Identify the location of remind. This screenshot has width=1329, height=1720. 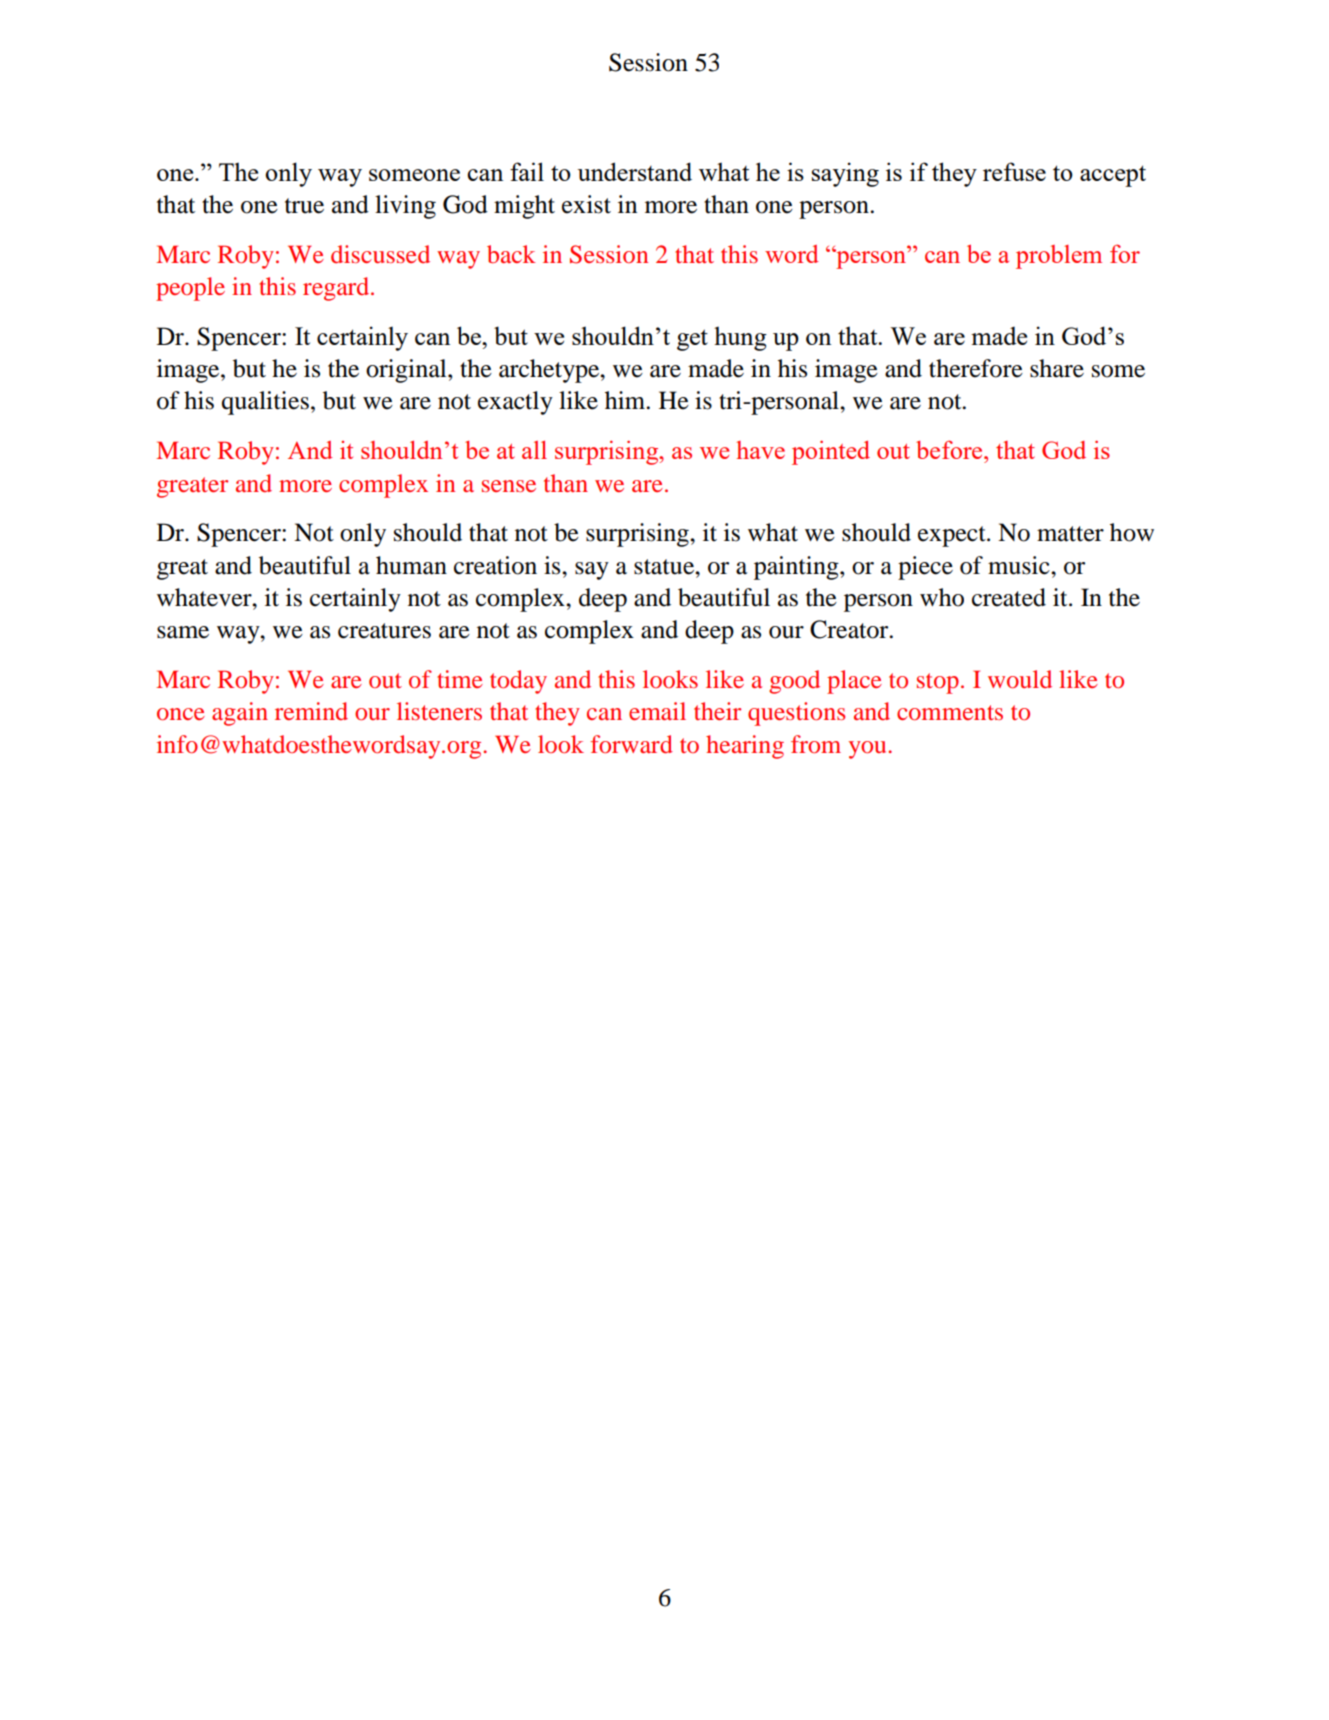
(311, 711).
